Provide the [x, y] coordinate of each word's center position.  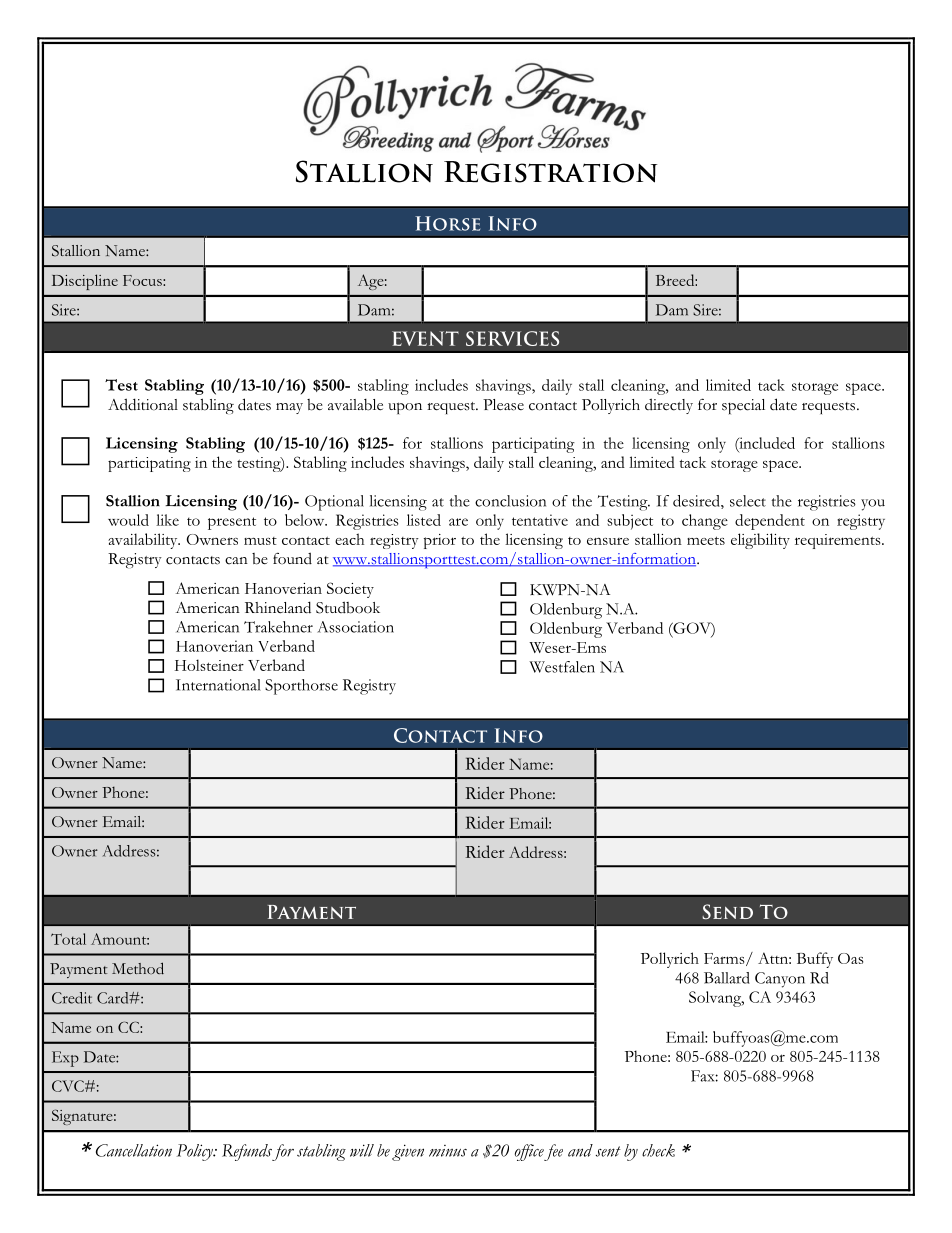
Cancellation [134, 1150]
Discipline [85, 282]
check [658, 1150]
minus [448, 1151]
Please [503, 405]
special [743, 406]
